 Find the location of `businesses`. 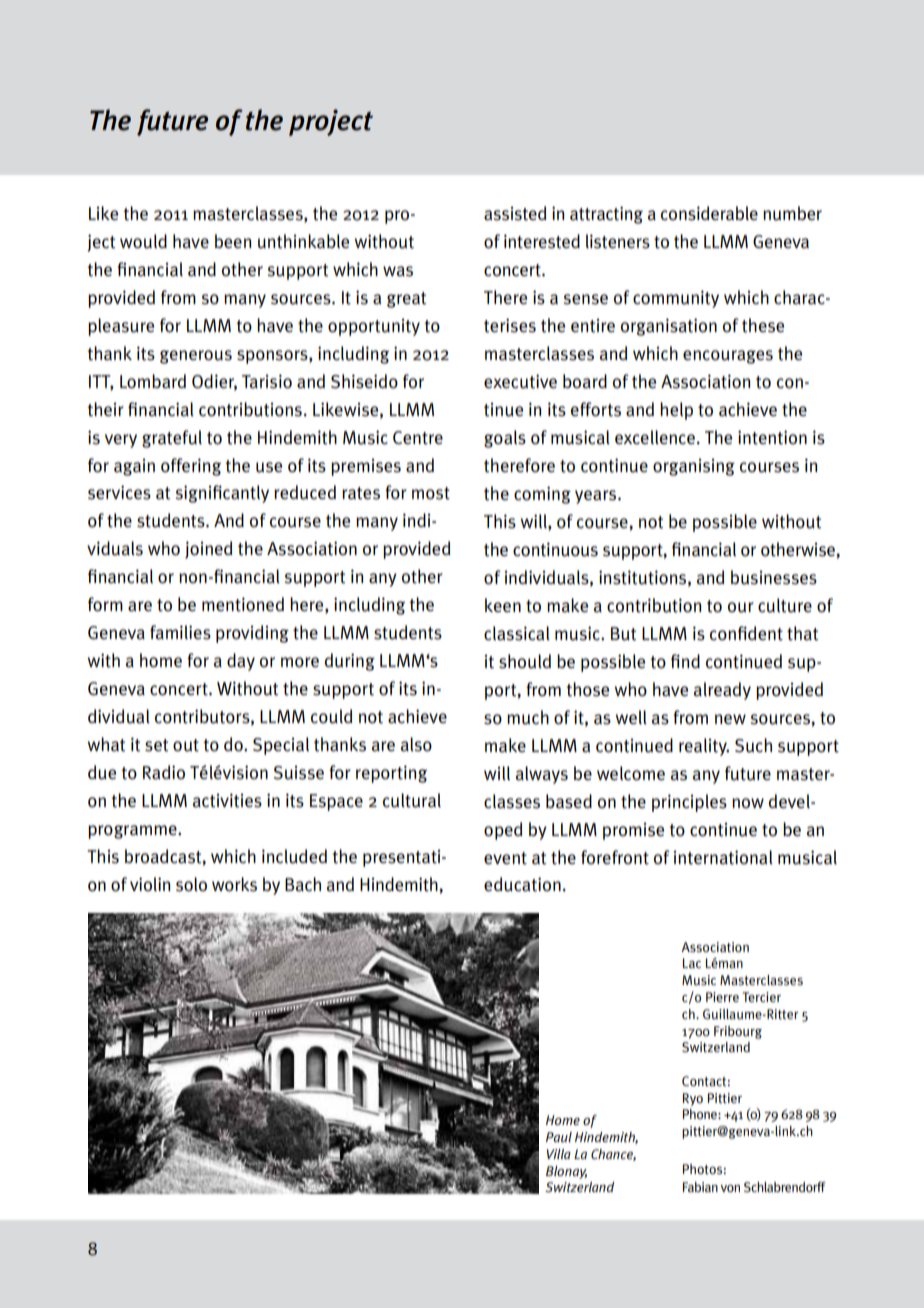

businesses is located at coordinates (774, 577).
